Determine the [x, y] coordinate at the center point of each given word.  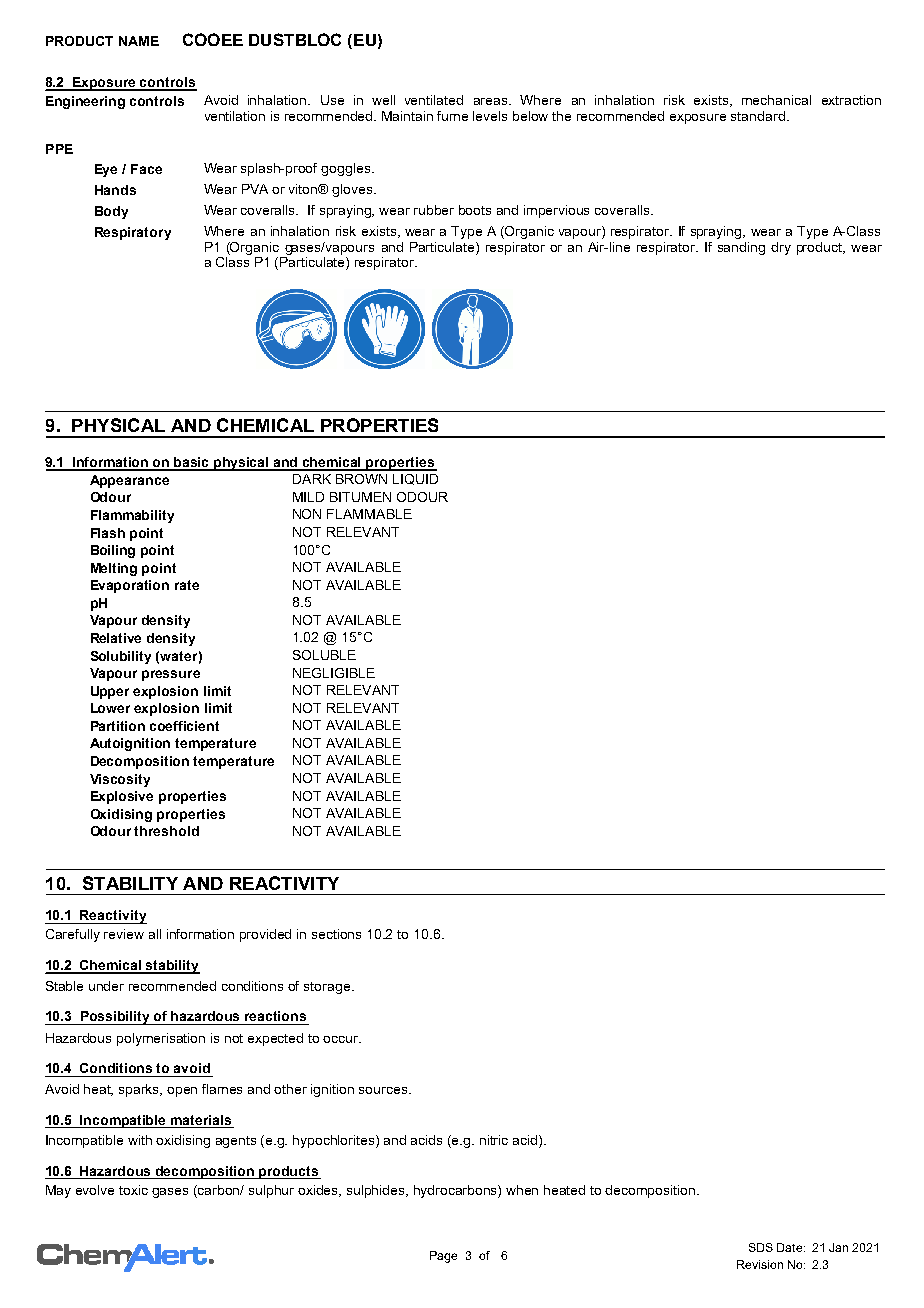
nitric [494, 1140]
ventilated [434, 100]
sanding [741, 248]
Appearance [129, 481]
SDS [761, 1247]
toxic [133, 1190]
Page [443, 1257]
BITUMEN [360, 497]
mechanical [776, 100]
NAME [139, 41]
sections [336, 934]
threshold [166, 831]
